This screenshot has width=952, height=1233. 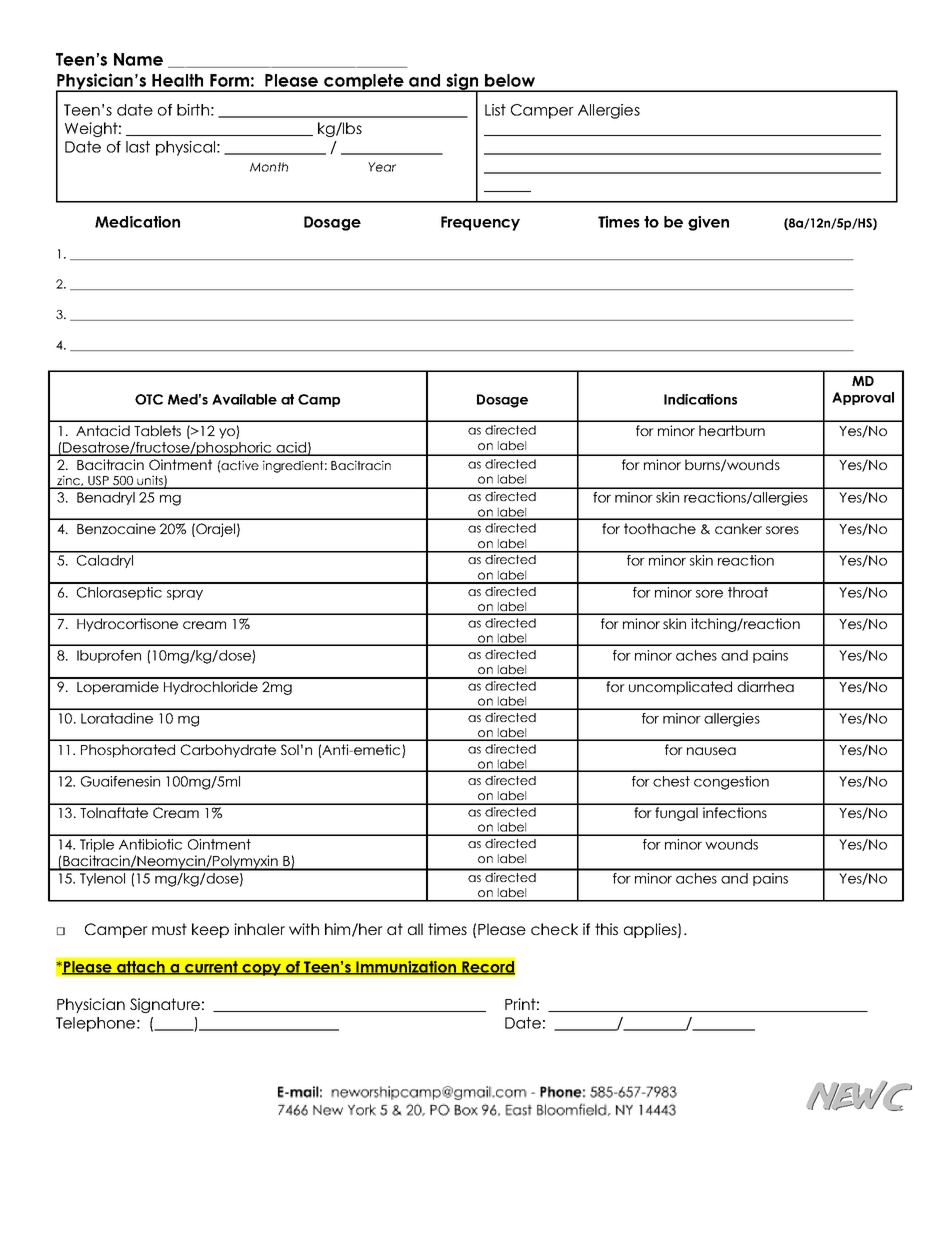 I want to click on current, so click(x=211, y=967).
